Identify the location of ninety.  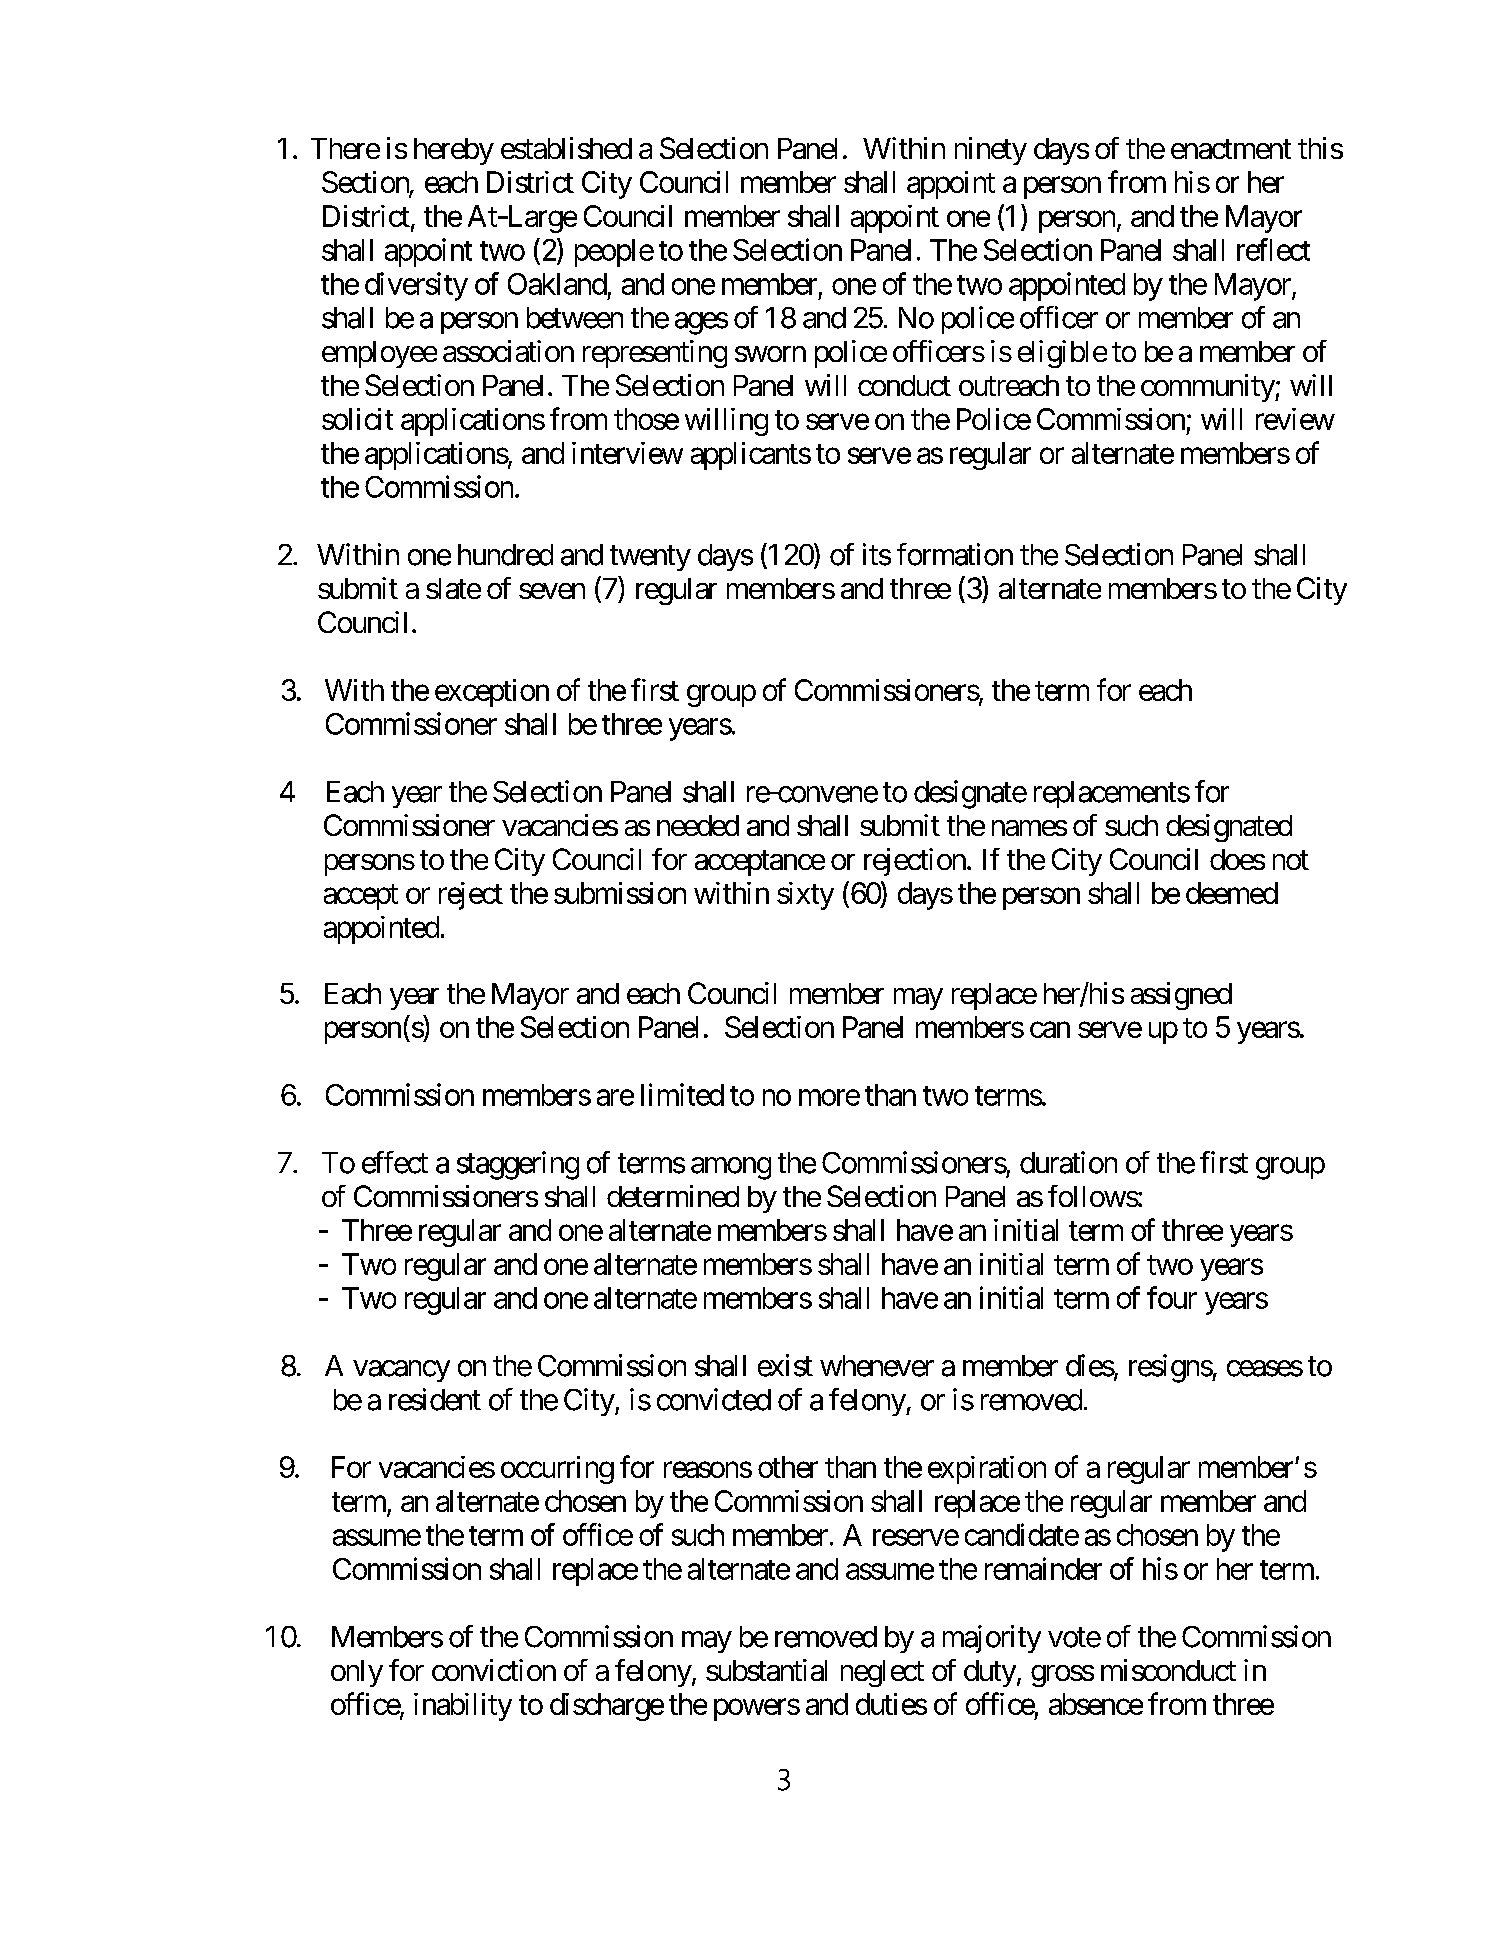
(991, 151).
